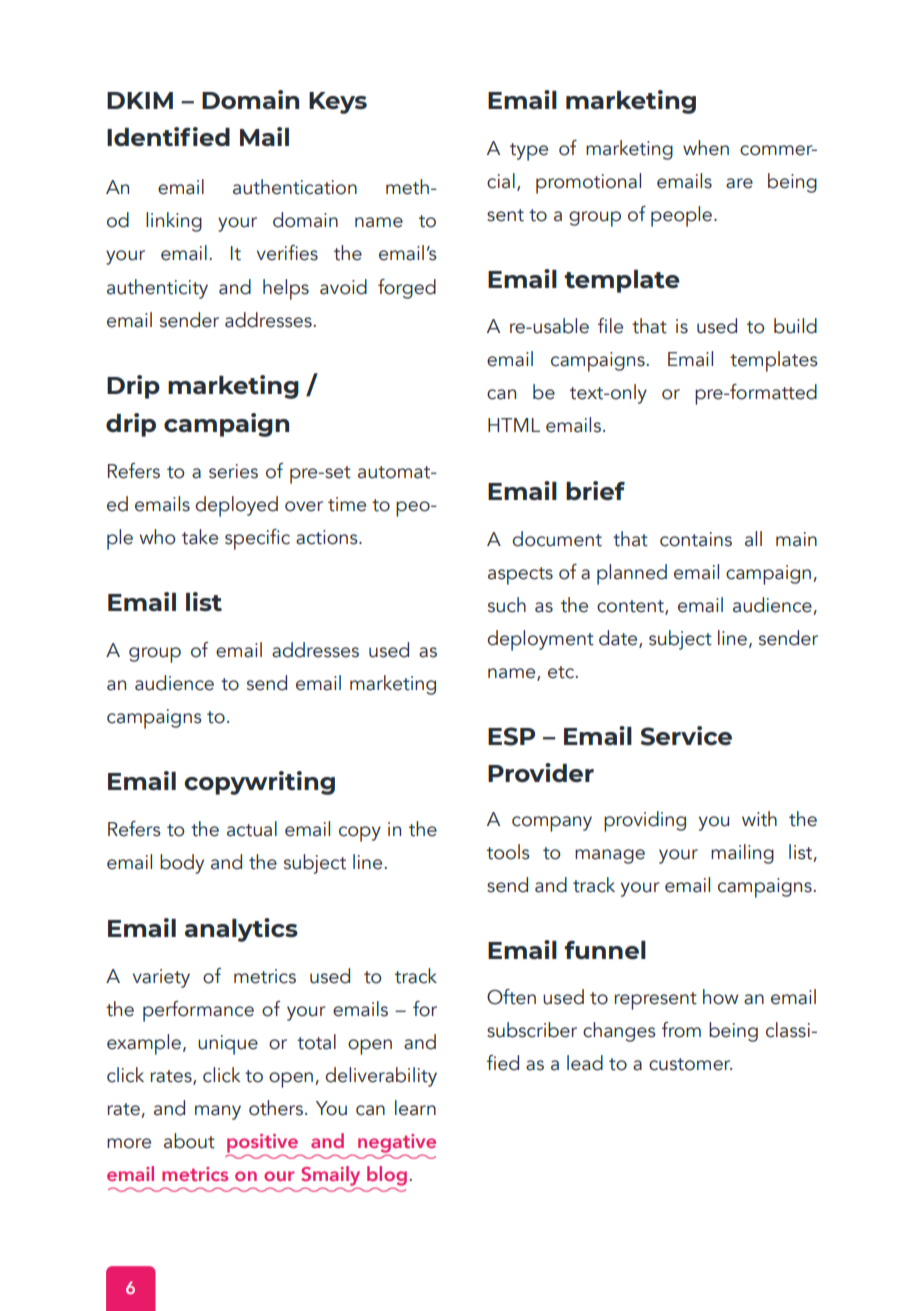  What do you see at coordinates (189, 1141) in the image?
I see `about` at bounding box center [189, 1141].
